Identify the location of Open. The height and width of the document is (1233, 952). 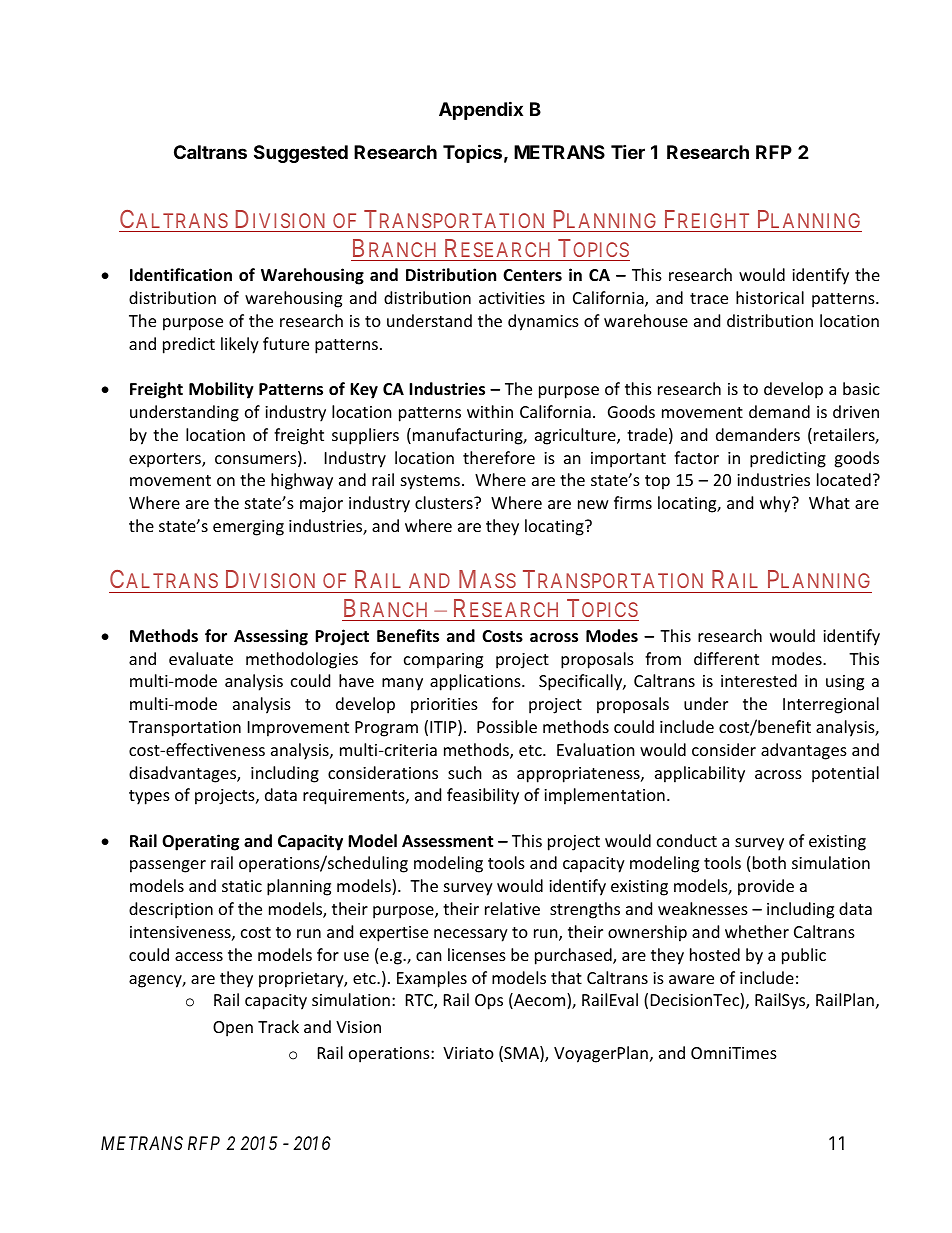
(233, 1029).
